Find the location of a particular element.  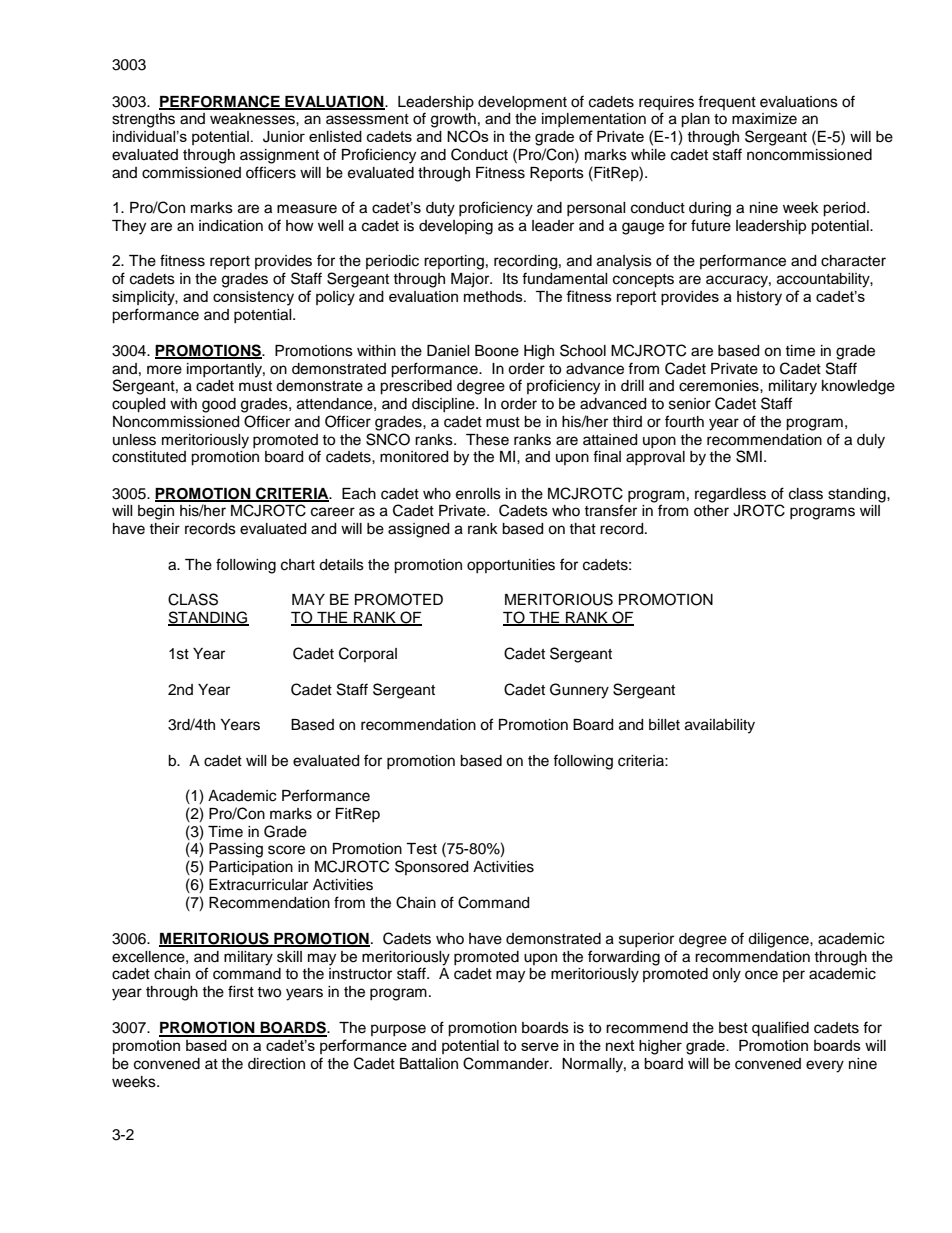

maximize is located at coordinates (764, 119).
